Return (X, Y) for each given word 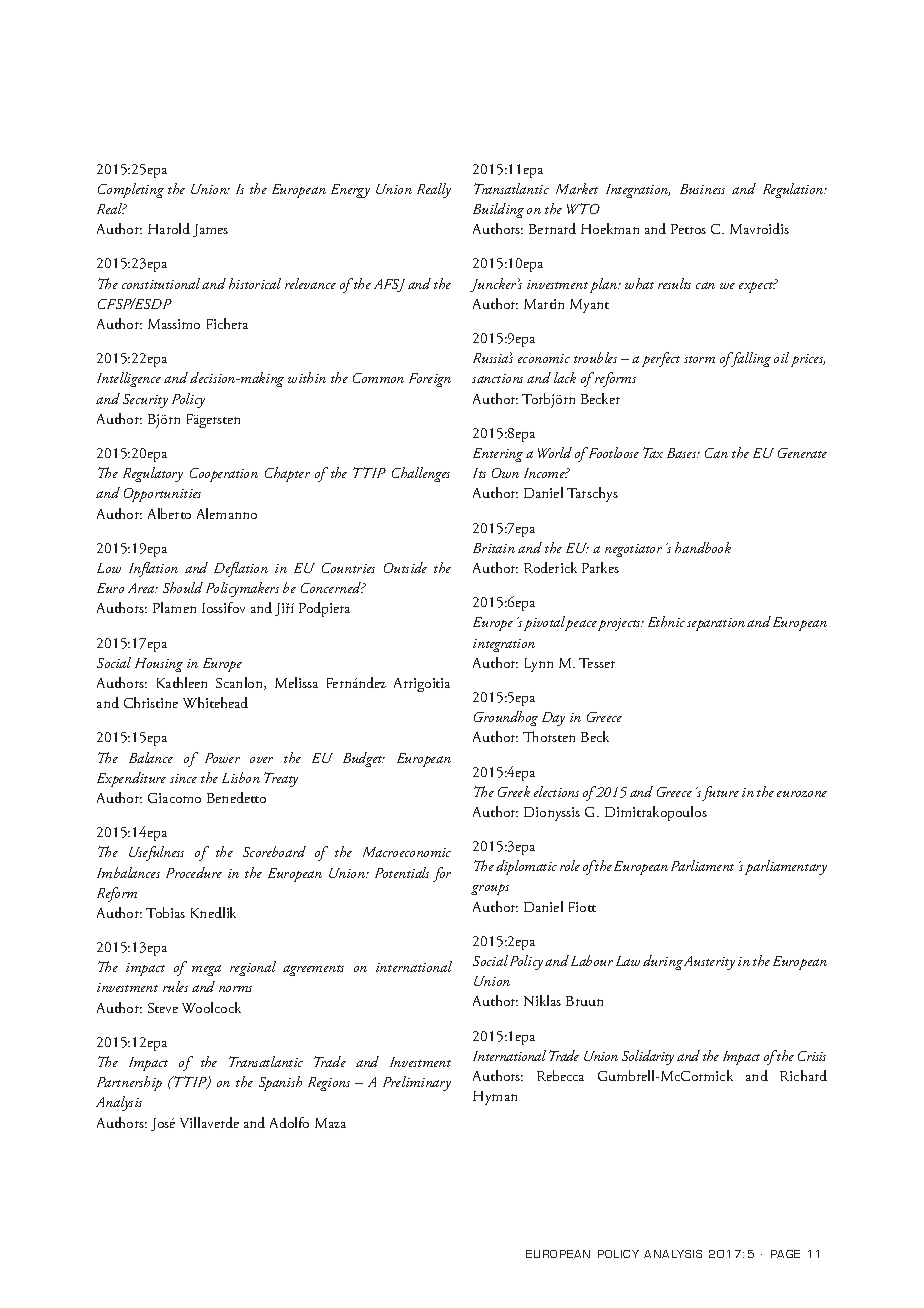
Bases (683, 453)
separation (716, 624)
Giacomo (174, 798)
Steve (163, 1008)
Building (498, 210)
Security (145, 401)
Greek (514, 791)
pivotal (546, 623)
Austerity (709, 963)
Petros (688, 229)
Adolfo (289, 1122)
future (720, 793)
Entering (498, 455)
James (210, 230)
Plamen (174, 607)
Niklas (542, 1000)
